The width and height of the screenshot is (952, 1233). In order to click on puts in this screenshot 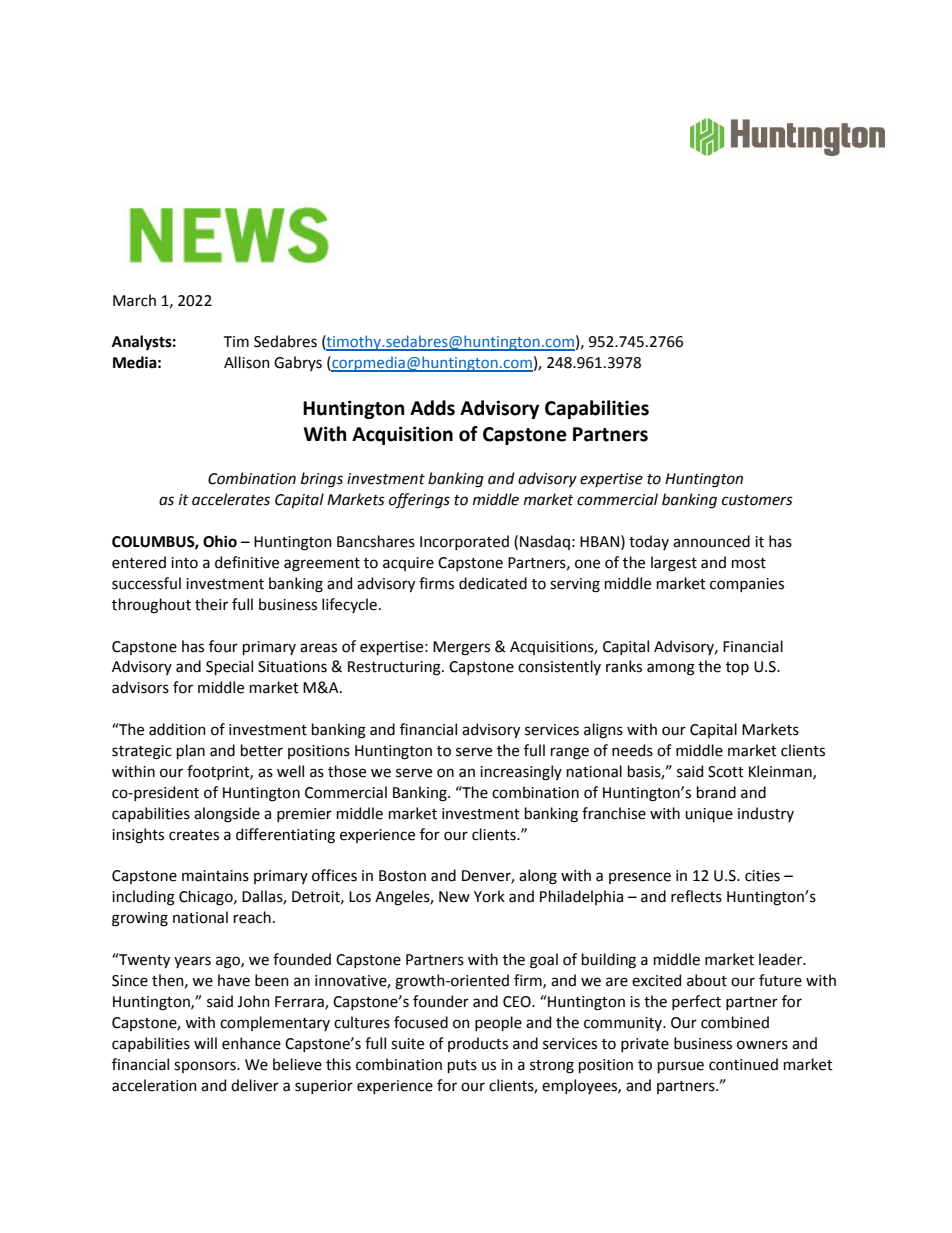, I will do `click(462, 1066)`.
